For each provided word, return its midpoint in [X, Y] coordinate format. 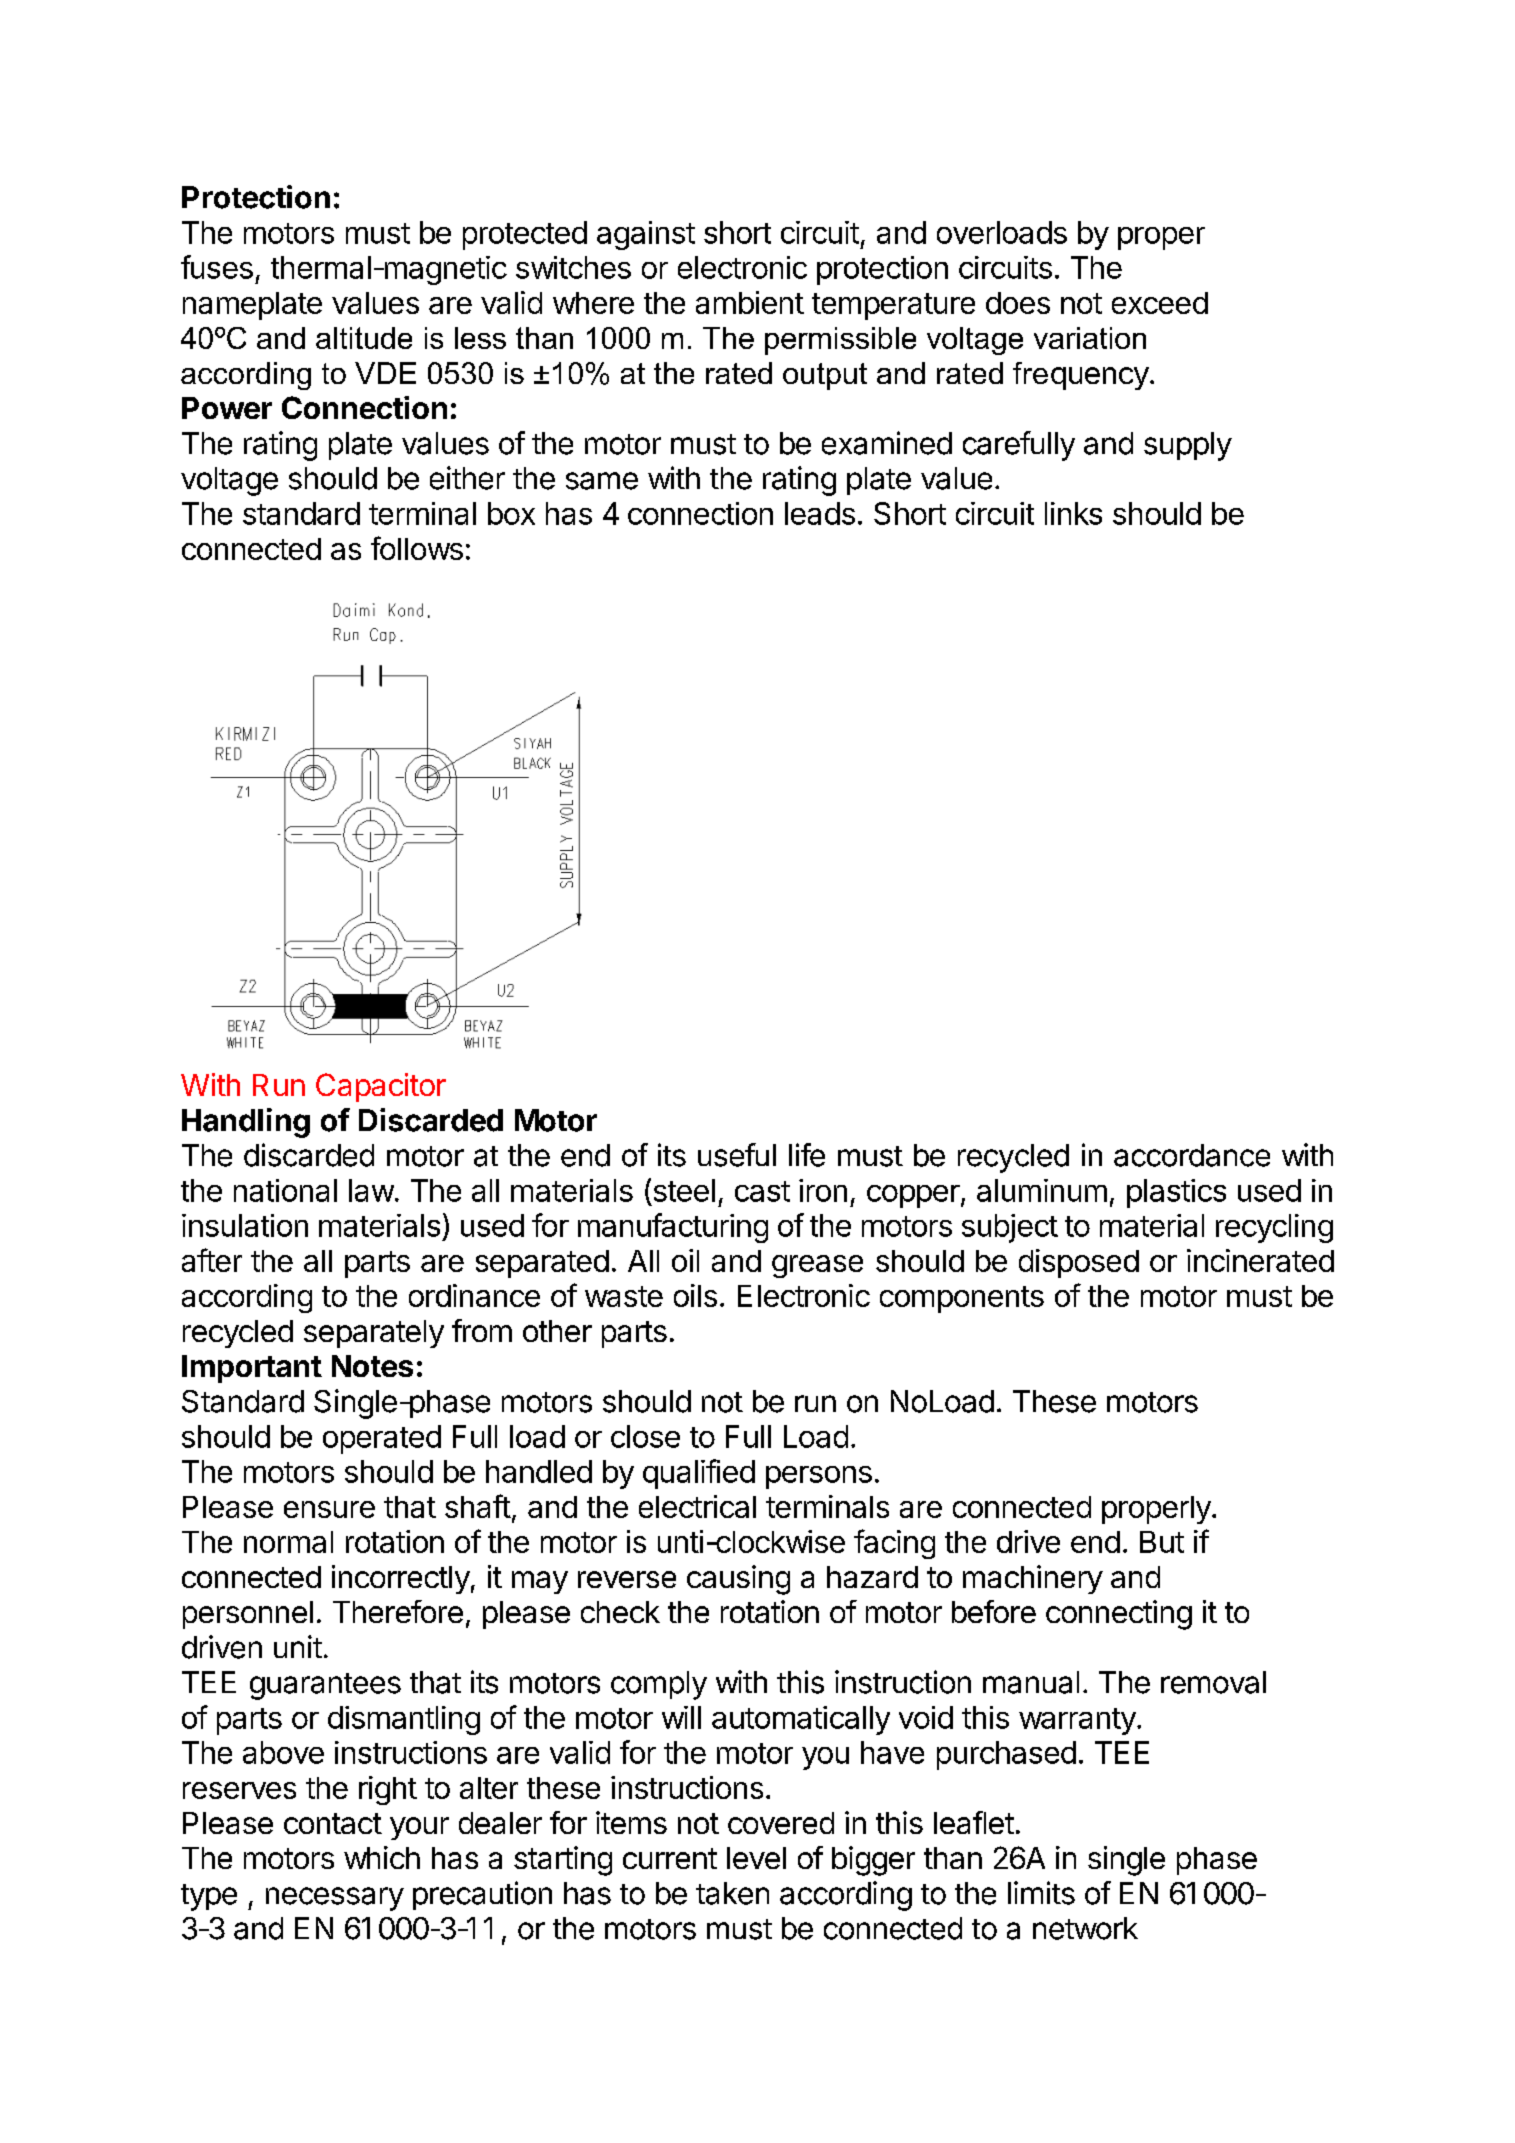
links [1073, 513]
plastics [1176, 1193]
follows [417, 548]
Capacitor [381, 1087]
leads [820, 513]
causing [738, 1580]
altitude [364, 338]
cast [762, 1191]
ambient [750, 302]
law [371, 1190]
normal [288, 1542]
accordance [1192, 1155]
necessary [335, 1899]
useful [737, 1155]
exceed [1160, 303]
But [1162, 1542]
